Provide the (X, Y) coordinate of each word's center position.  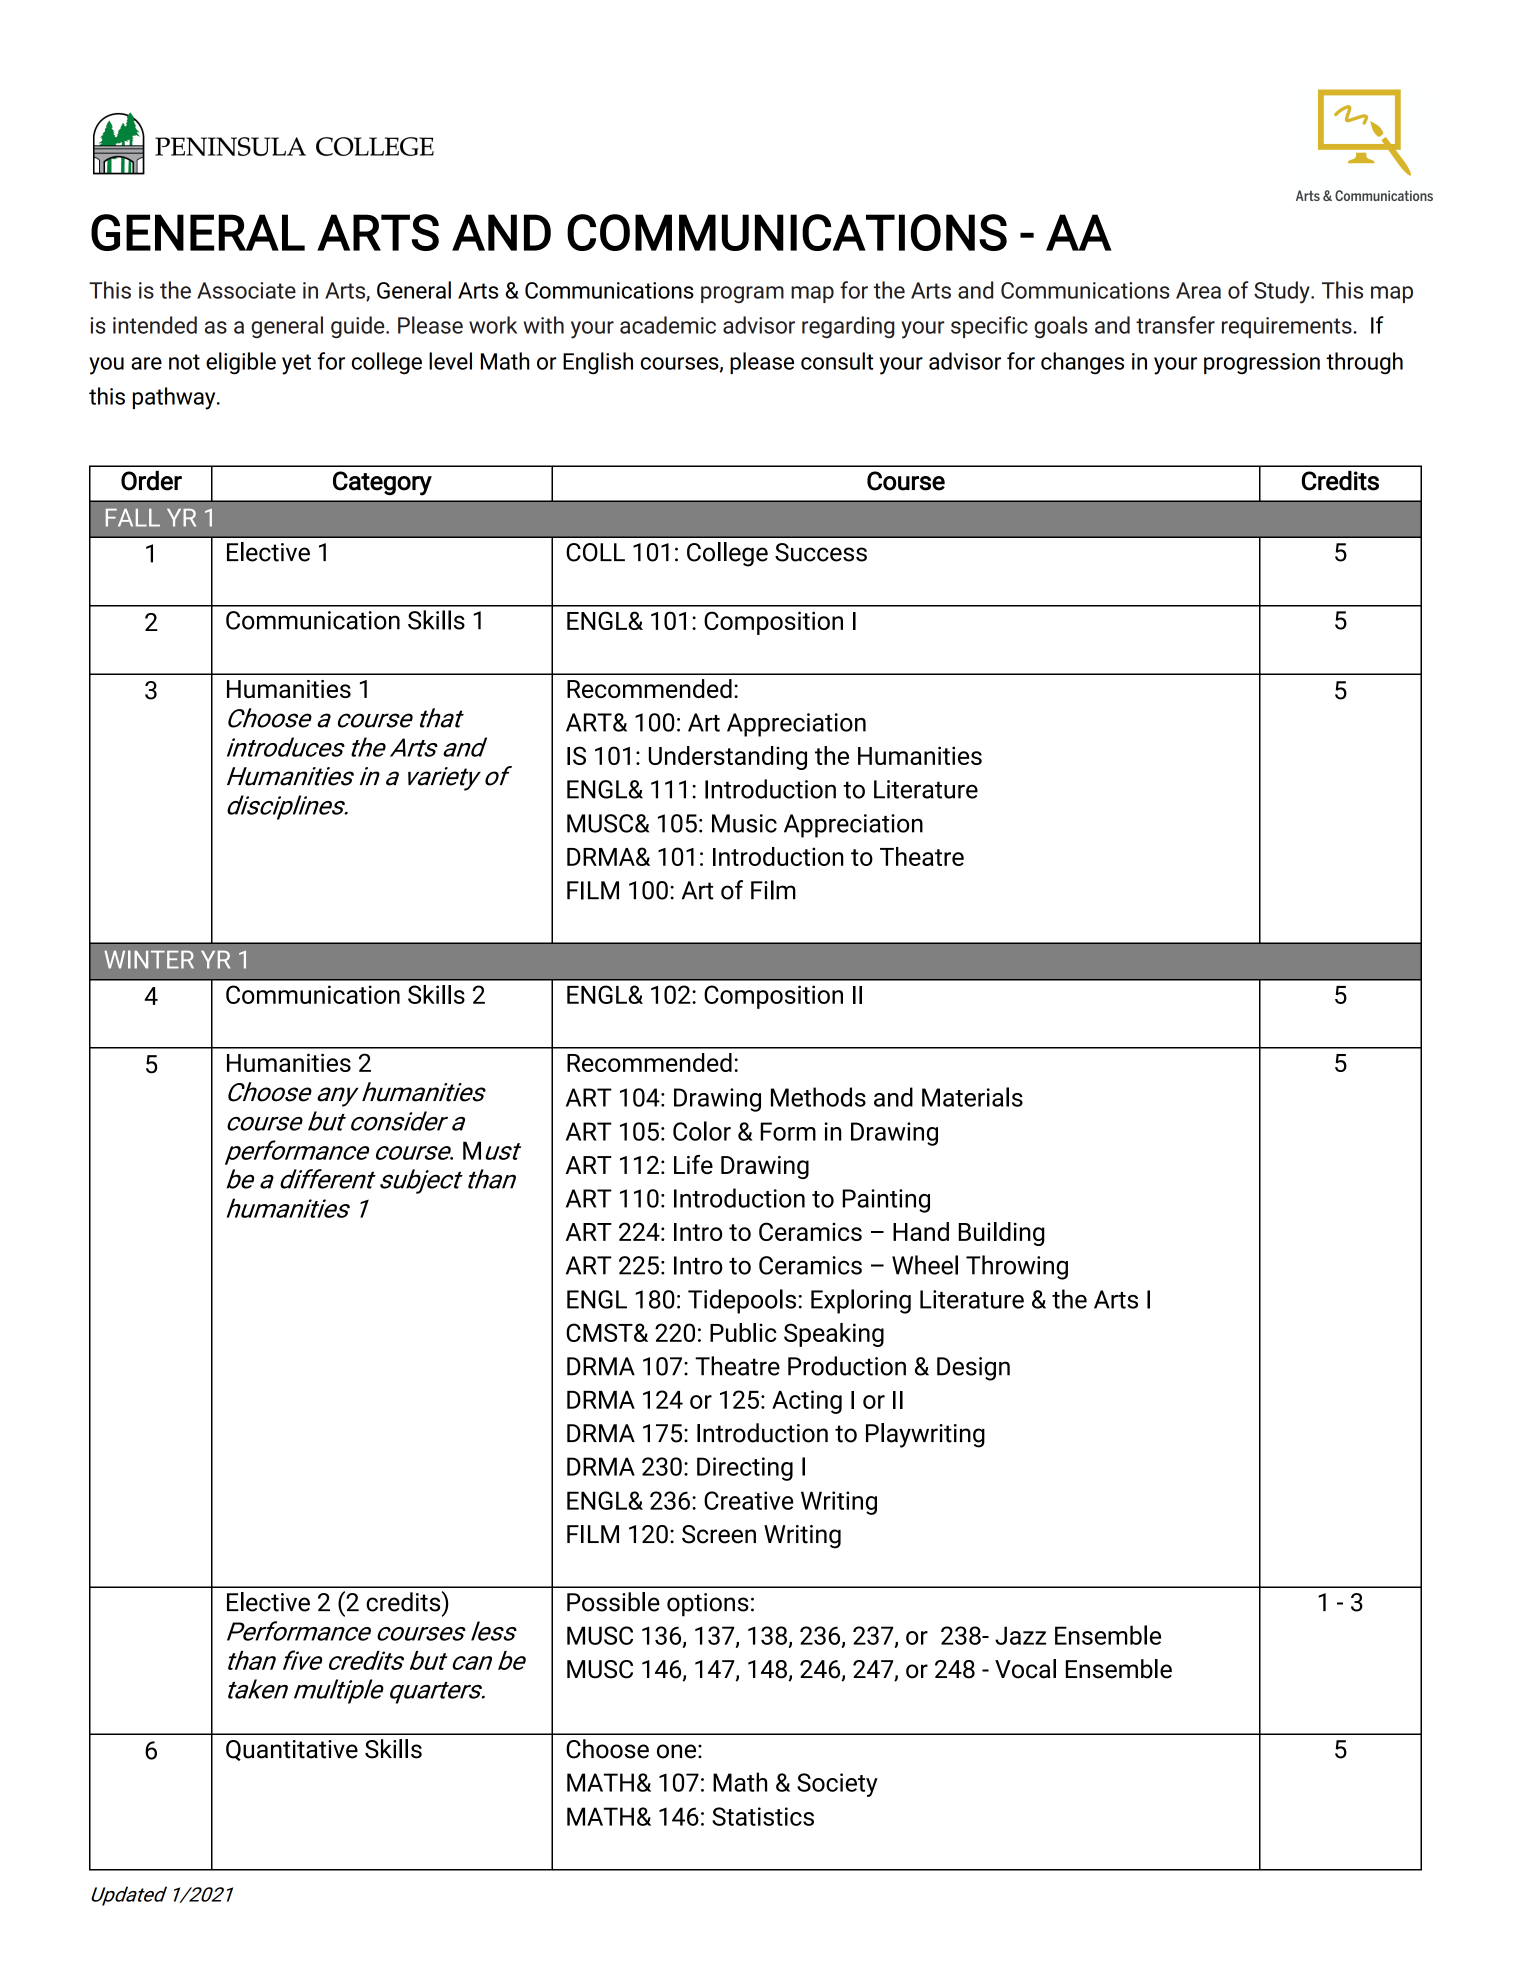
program (742, 294)
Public (743, 1332)
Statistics (763, 1816)
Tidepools (742, 1301)
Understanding (728, 758)
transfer (1175, 325)
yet (296, 364)
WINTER (149, 959)
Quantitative (292, 1750)
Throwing (1017, 1267)
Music (744, 823)
